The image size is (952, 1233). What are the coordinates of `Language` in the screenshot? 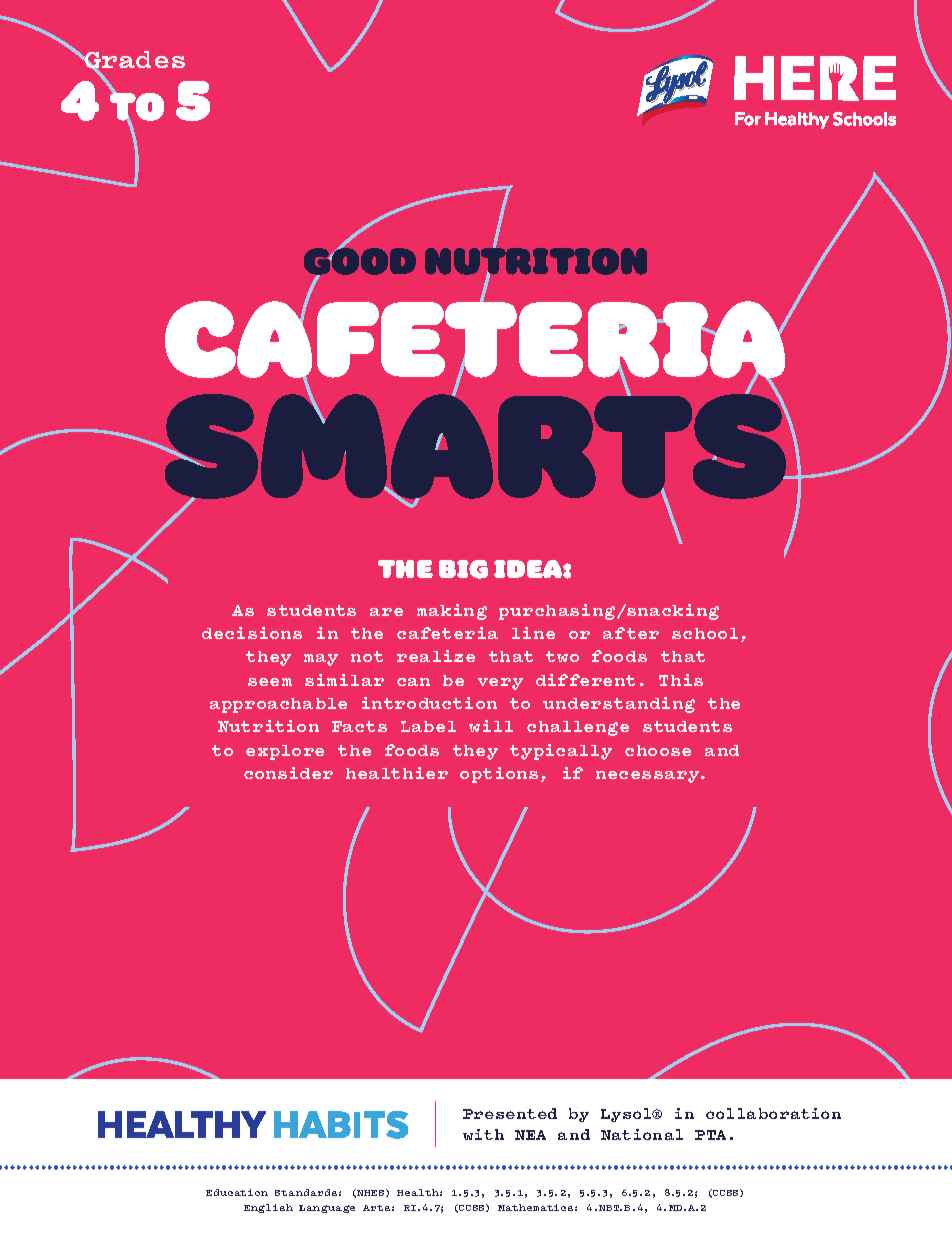 It's located at (327, 1209).
